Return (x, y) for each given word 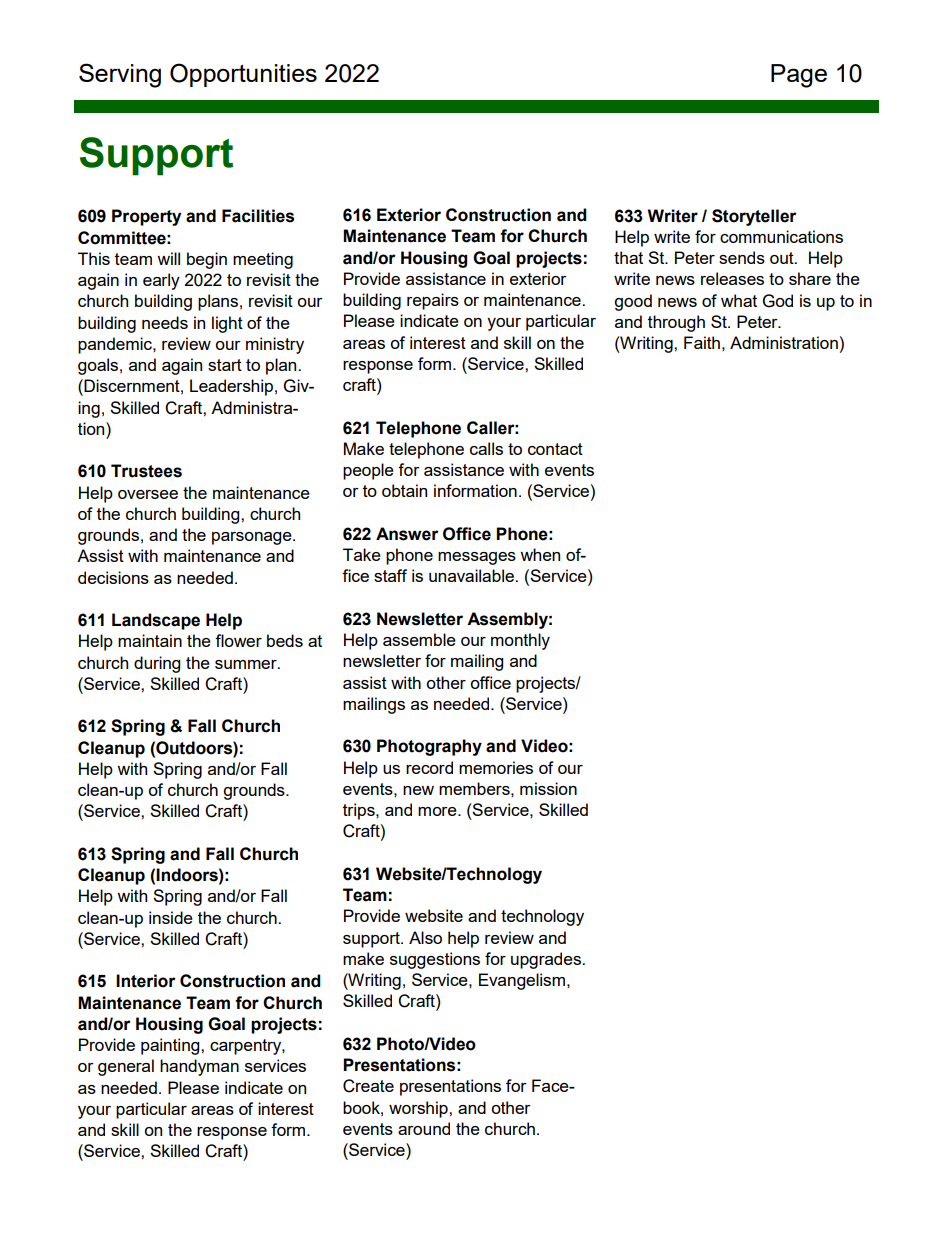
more (438, 811)
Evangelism (522, 981)
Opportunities (243, 75)
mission (548, 788)
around (424, 1128)
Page (799, 76)
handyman (199, 1067)
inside (171, 917)
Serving (120, 75)
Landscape (156, 621)
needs (165, 322)
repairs (433, 301)
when (540, 554)
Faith (702, 342)
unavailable (472, 575)
